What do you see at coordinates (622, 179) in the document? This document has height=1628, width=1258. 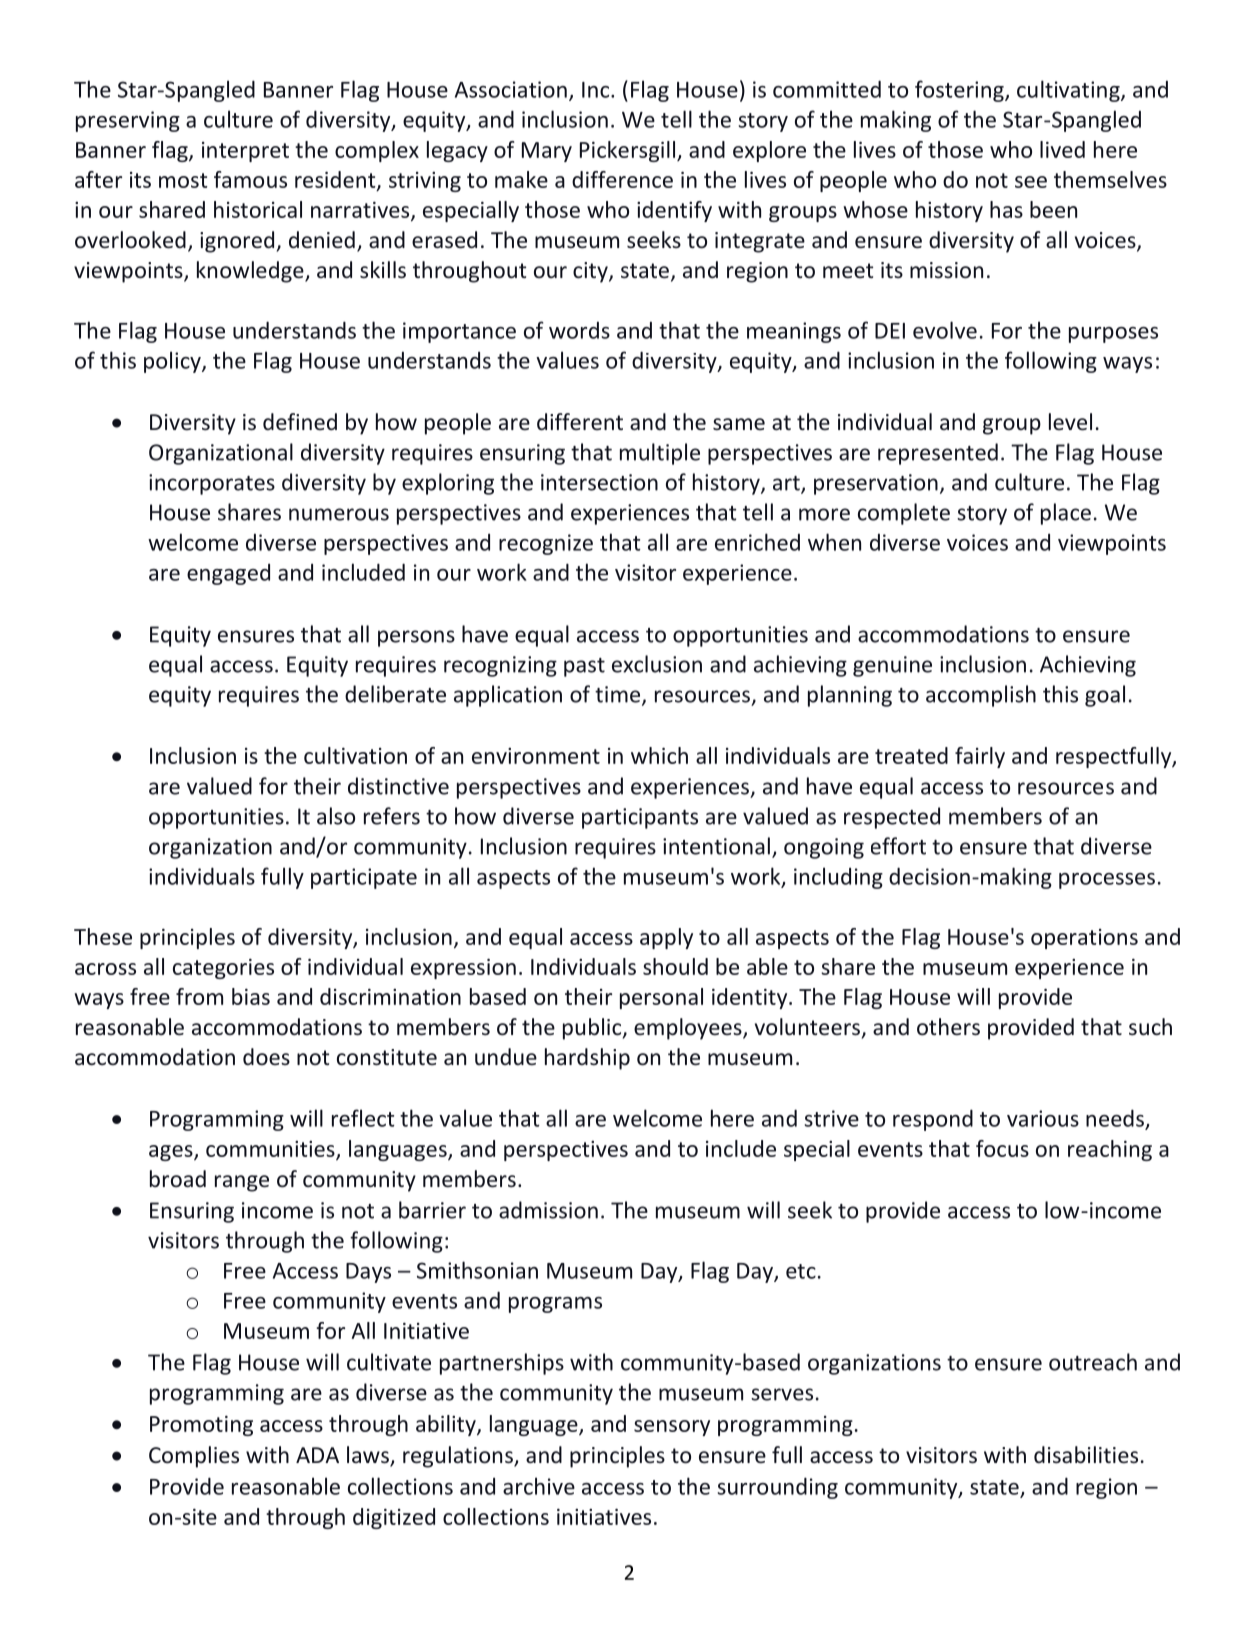 I see `difference` at bounding box center [622, 179].
